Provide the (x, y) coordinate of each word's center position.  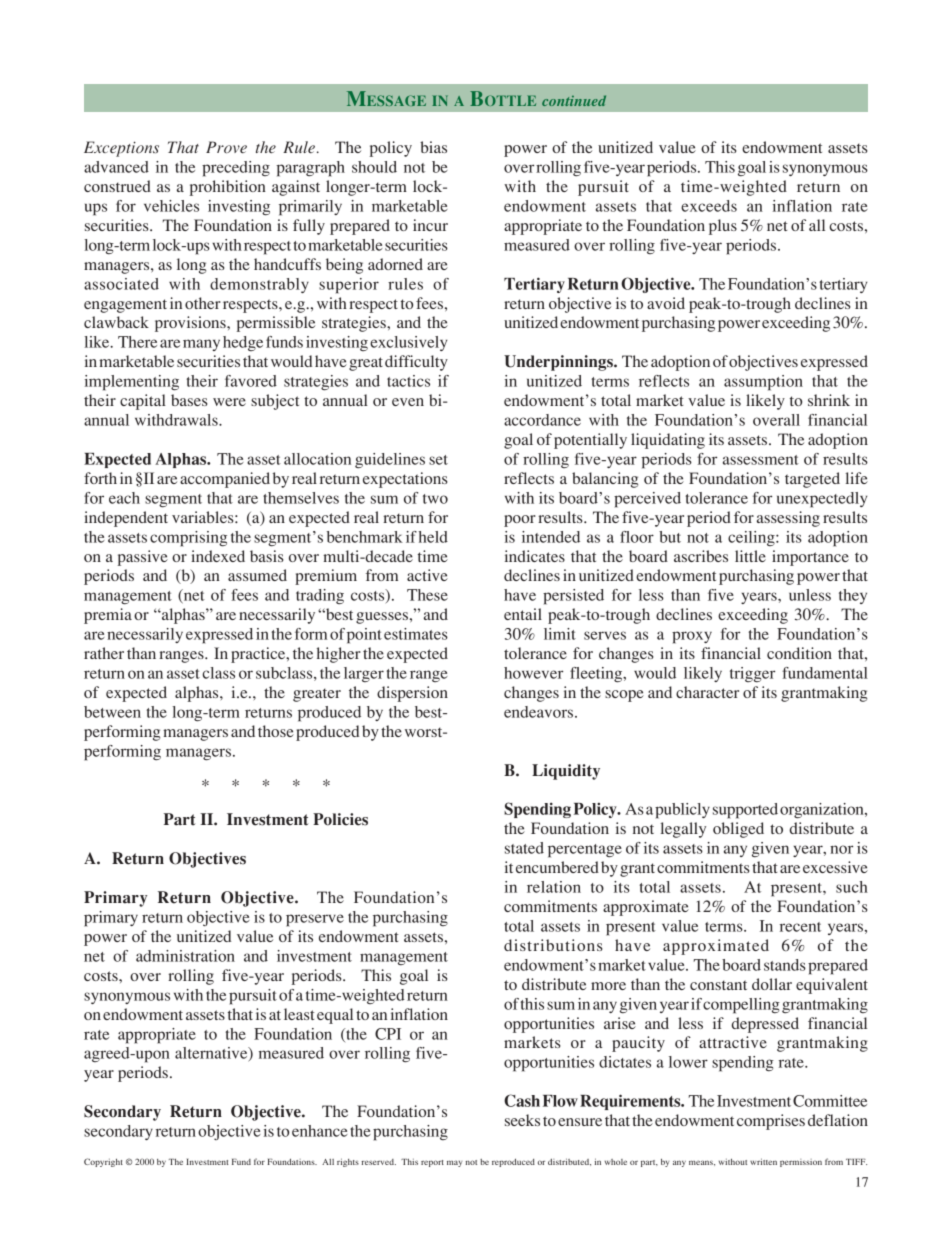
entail (523, 614)
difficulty (416, 363)
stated (524, 848)
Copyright (103, 1162)
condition (799, 653)
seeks (522, 1120)
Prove (226, 147)
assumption (763, 383)
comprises (771, 1122)
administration (185, 956)
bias (433, 147)
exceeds (709, 206)
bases (189, 400)
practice (259, 655)
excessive (835, 867)
